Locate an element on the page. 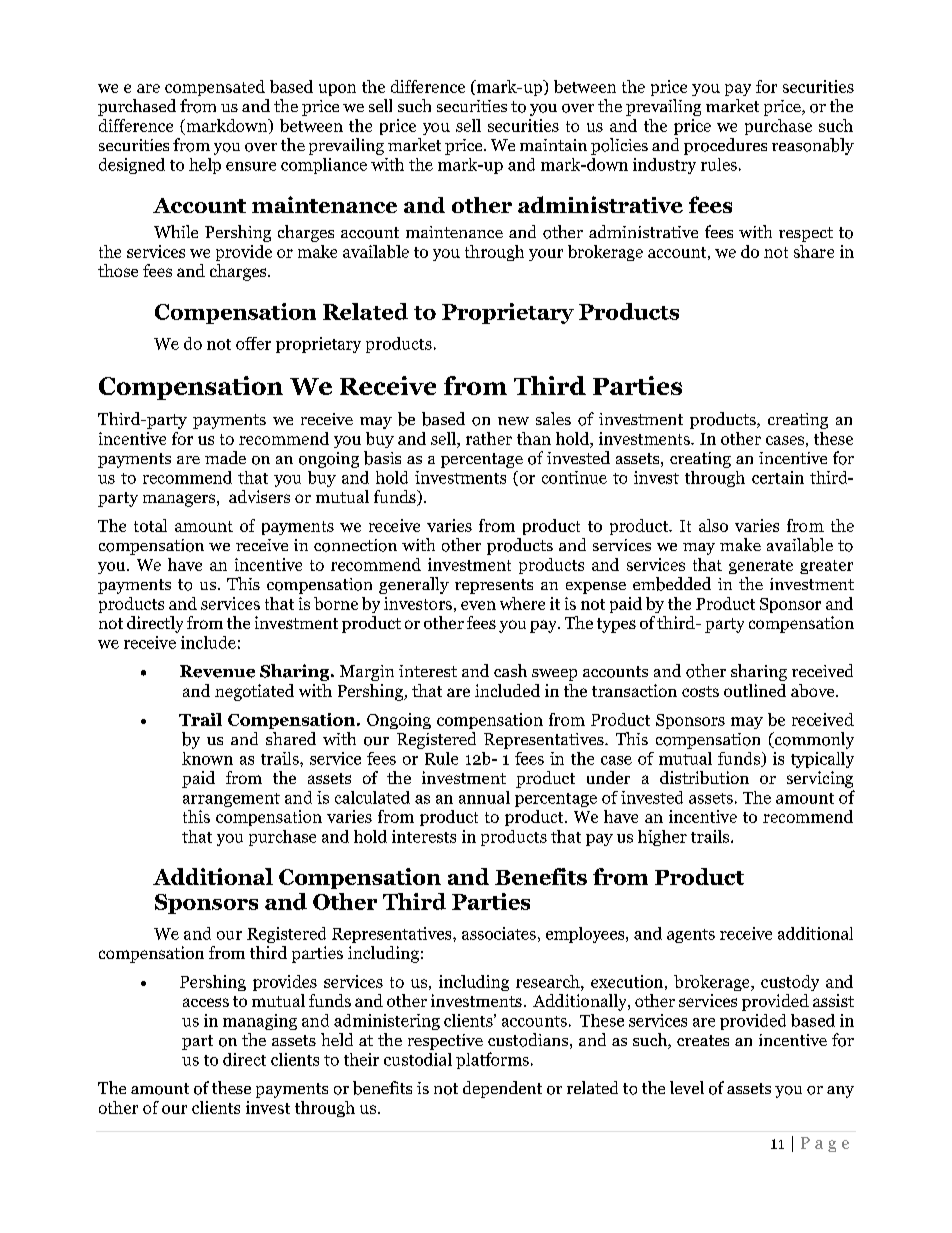  generate is located at coordinates (761, 567).
